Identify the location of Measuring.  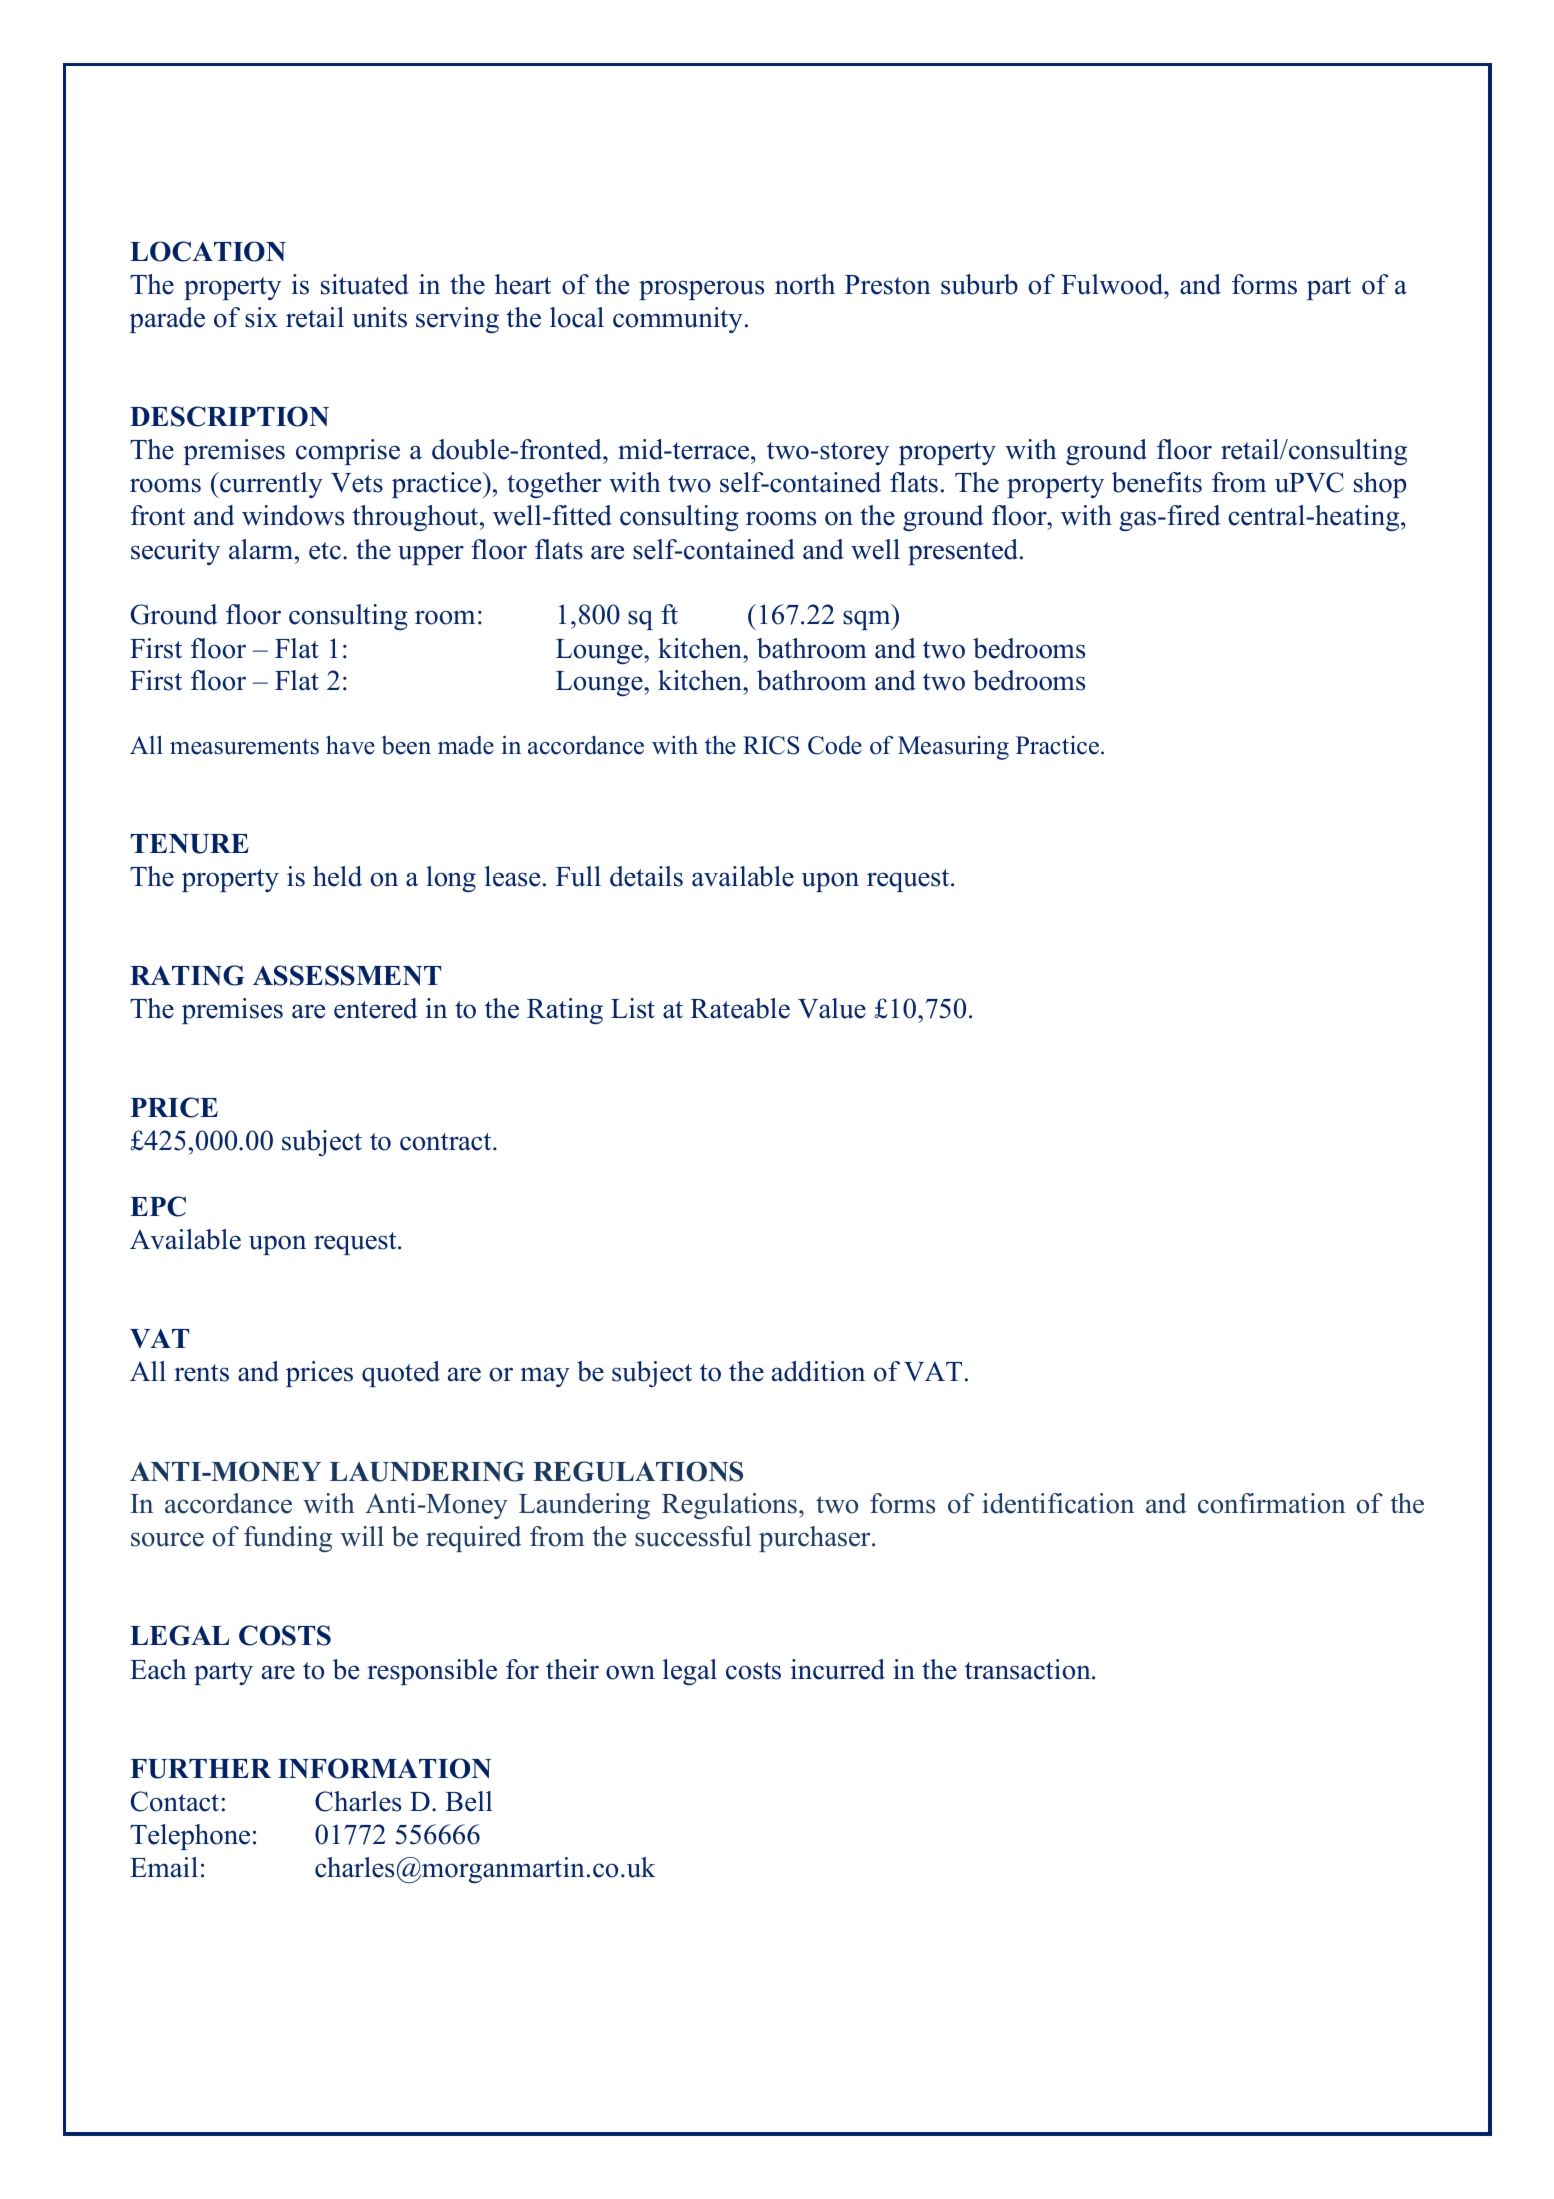
(953, 748).
